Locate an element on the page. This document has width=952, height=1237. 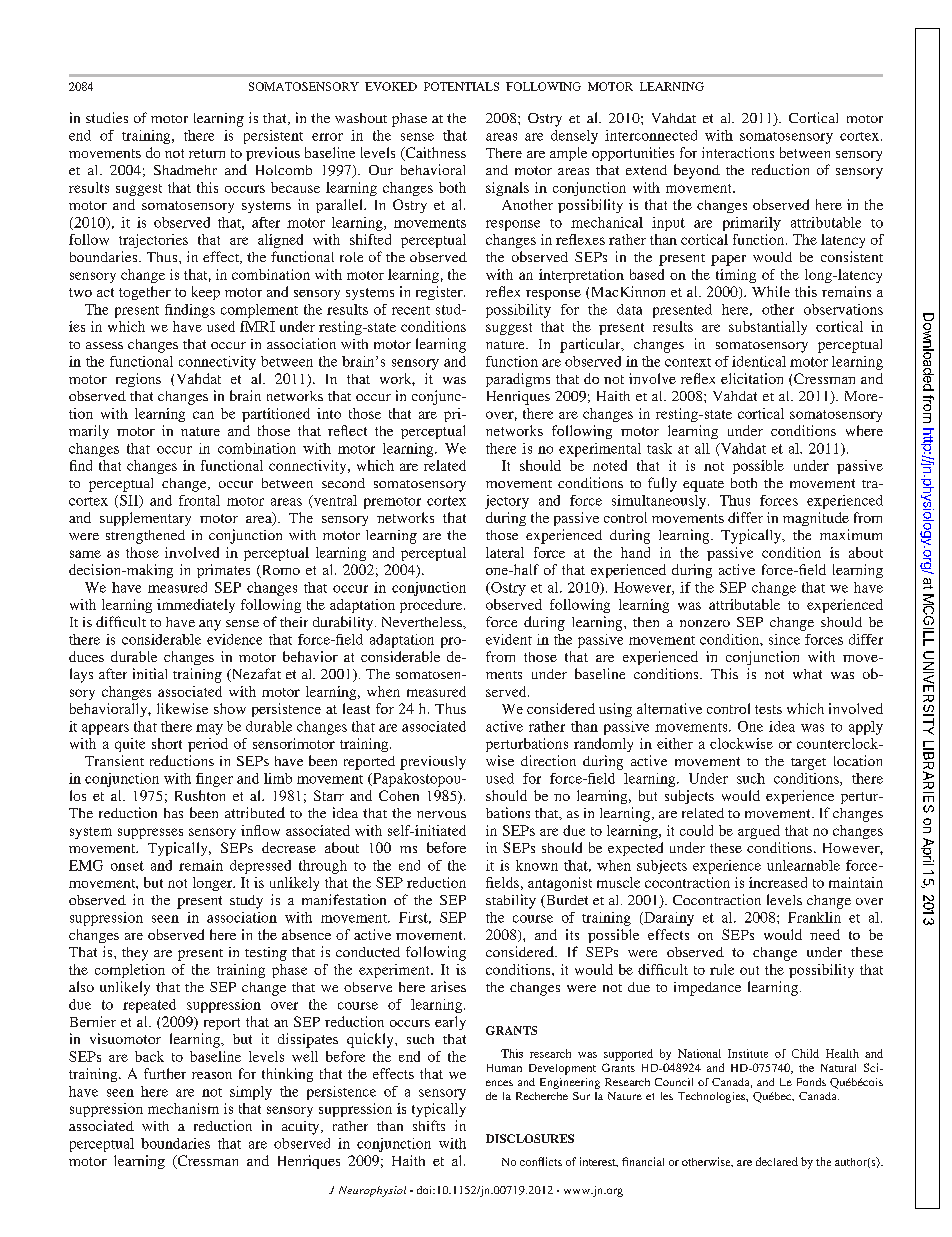
Rushton is located at coordinates (200, 795).
